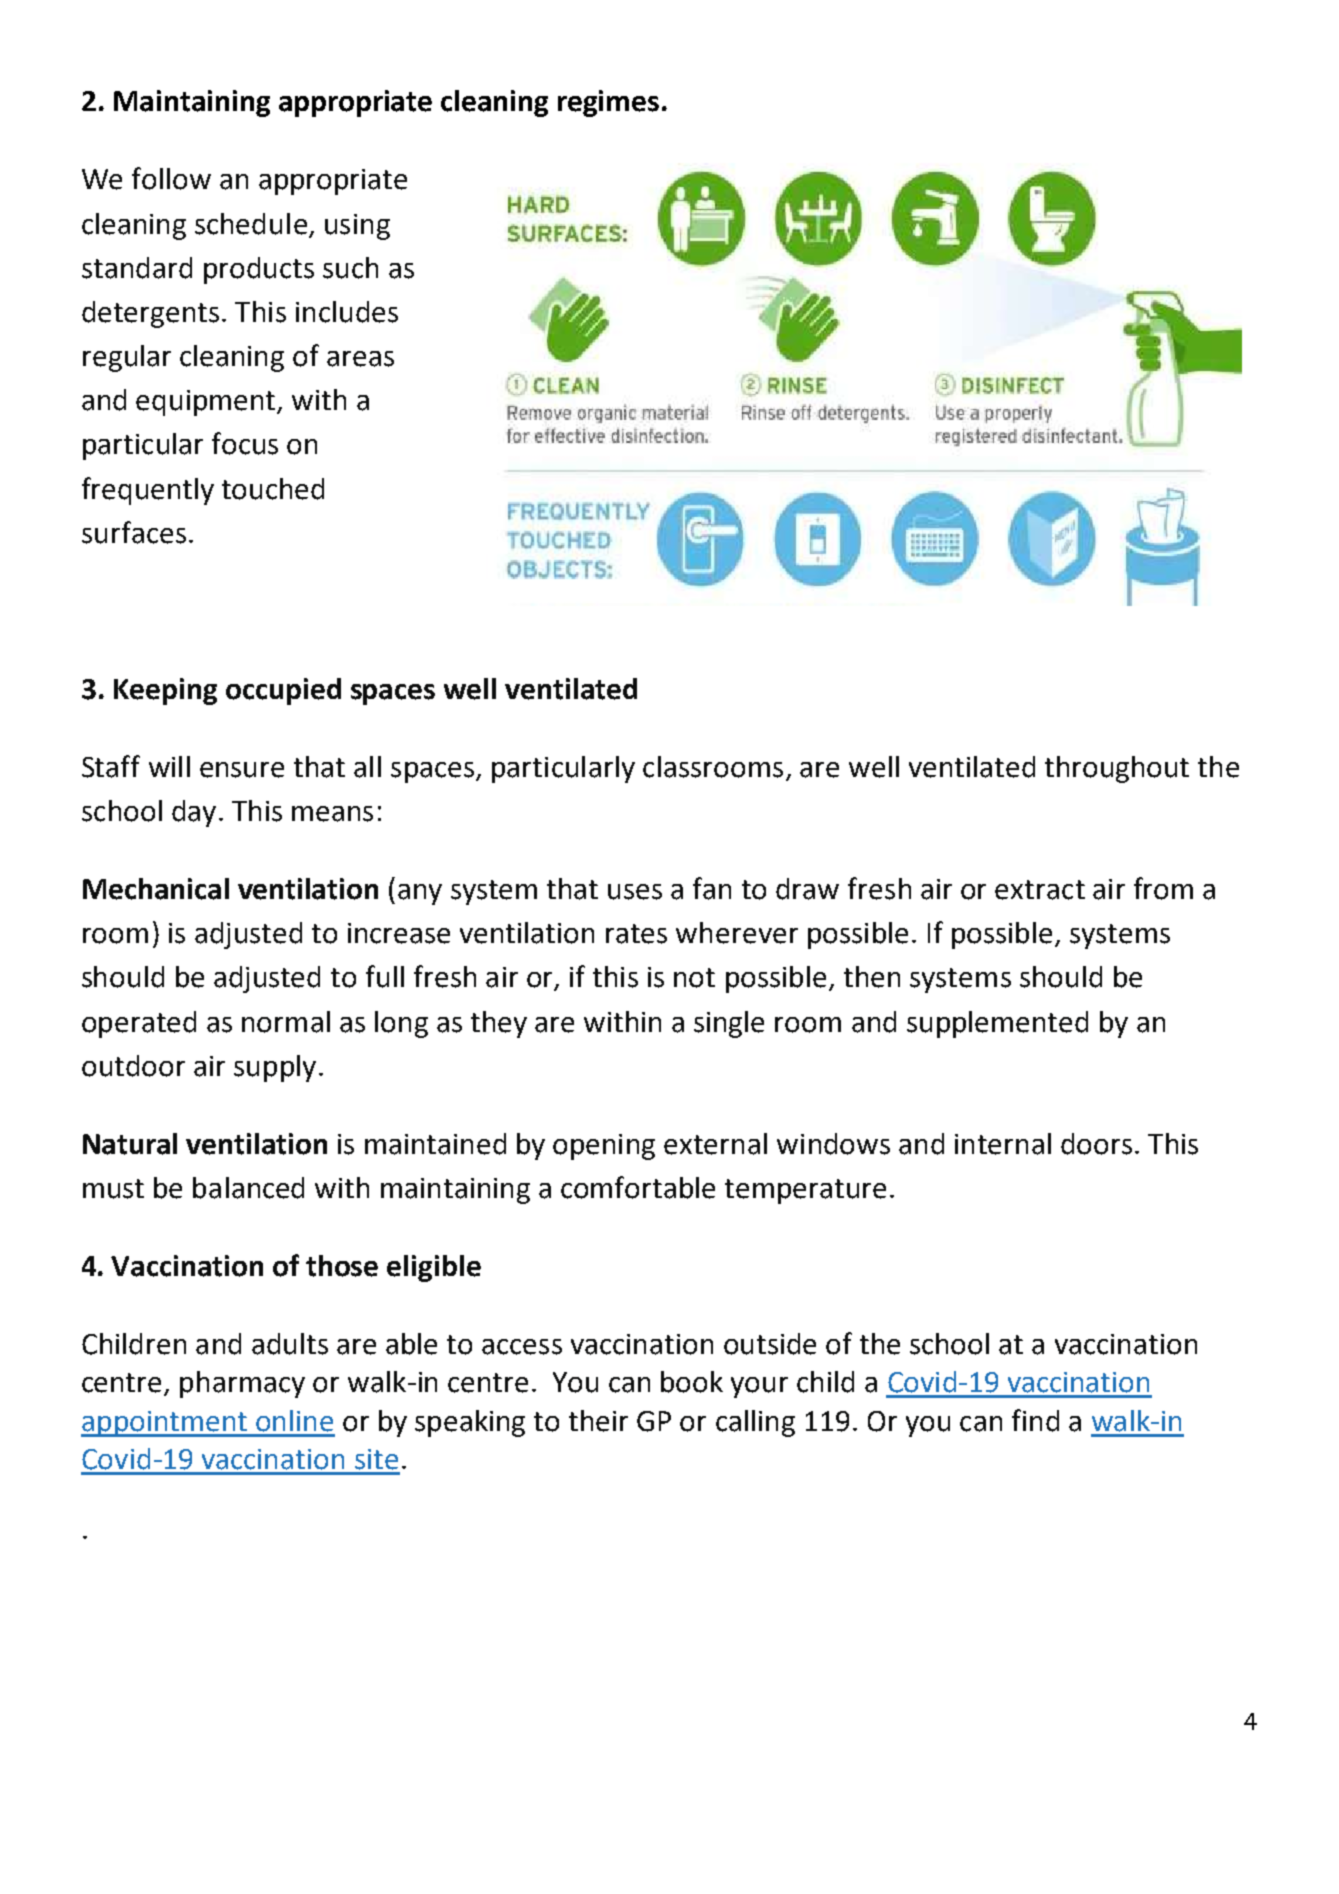 This document has height=1894, width=1339. What do you see at coordinates (273, 489) in the document?
I see `touched` at bounding box center [273, 489].
